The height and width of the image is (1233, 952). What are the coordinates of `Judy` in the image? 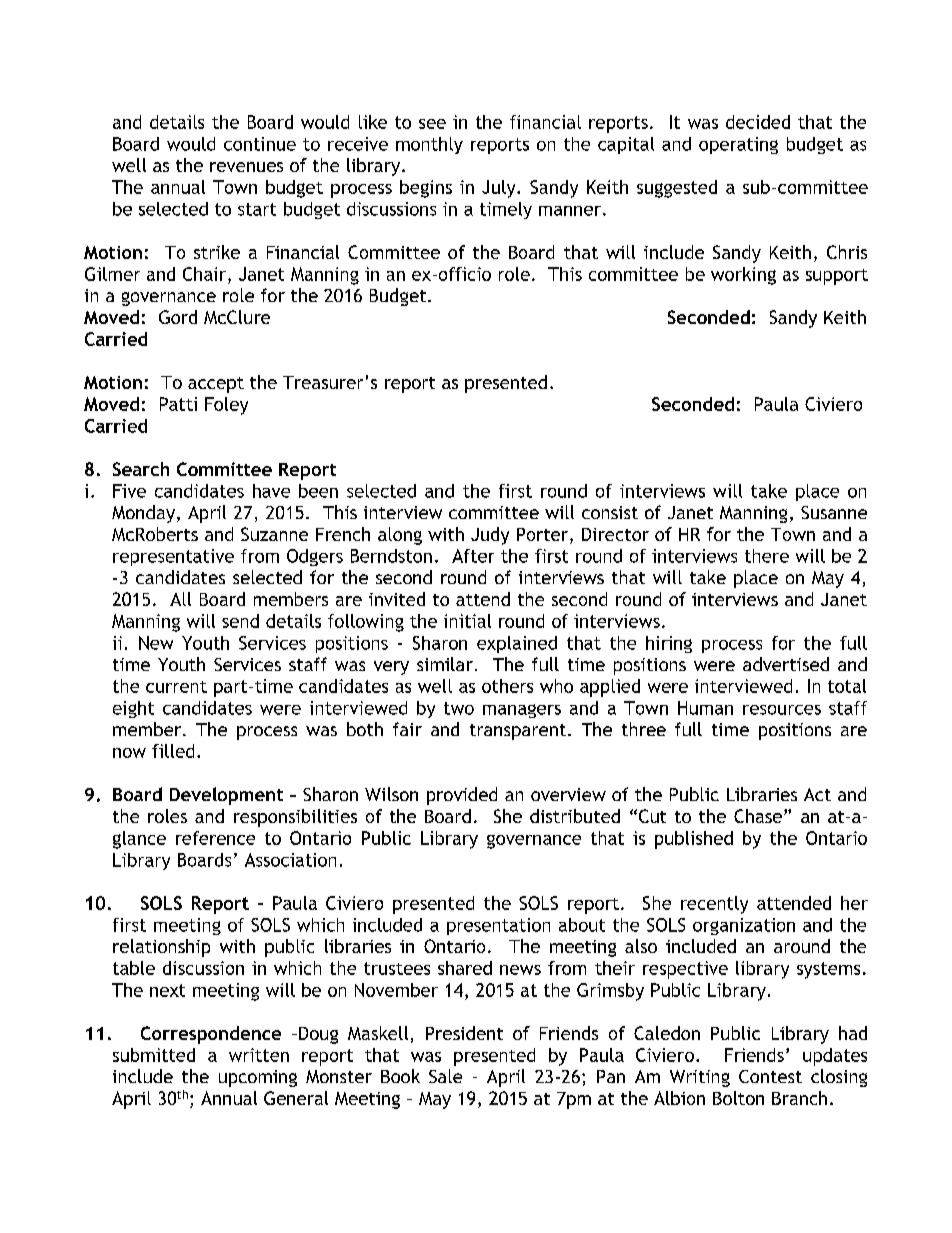 It's located at (490, 536).
